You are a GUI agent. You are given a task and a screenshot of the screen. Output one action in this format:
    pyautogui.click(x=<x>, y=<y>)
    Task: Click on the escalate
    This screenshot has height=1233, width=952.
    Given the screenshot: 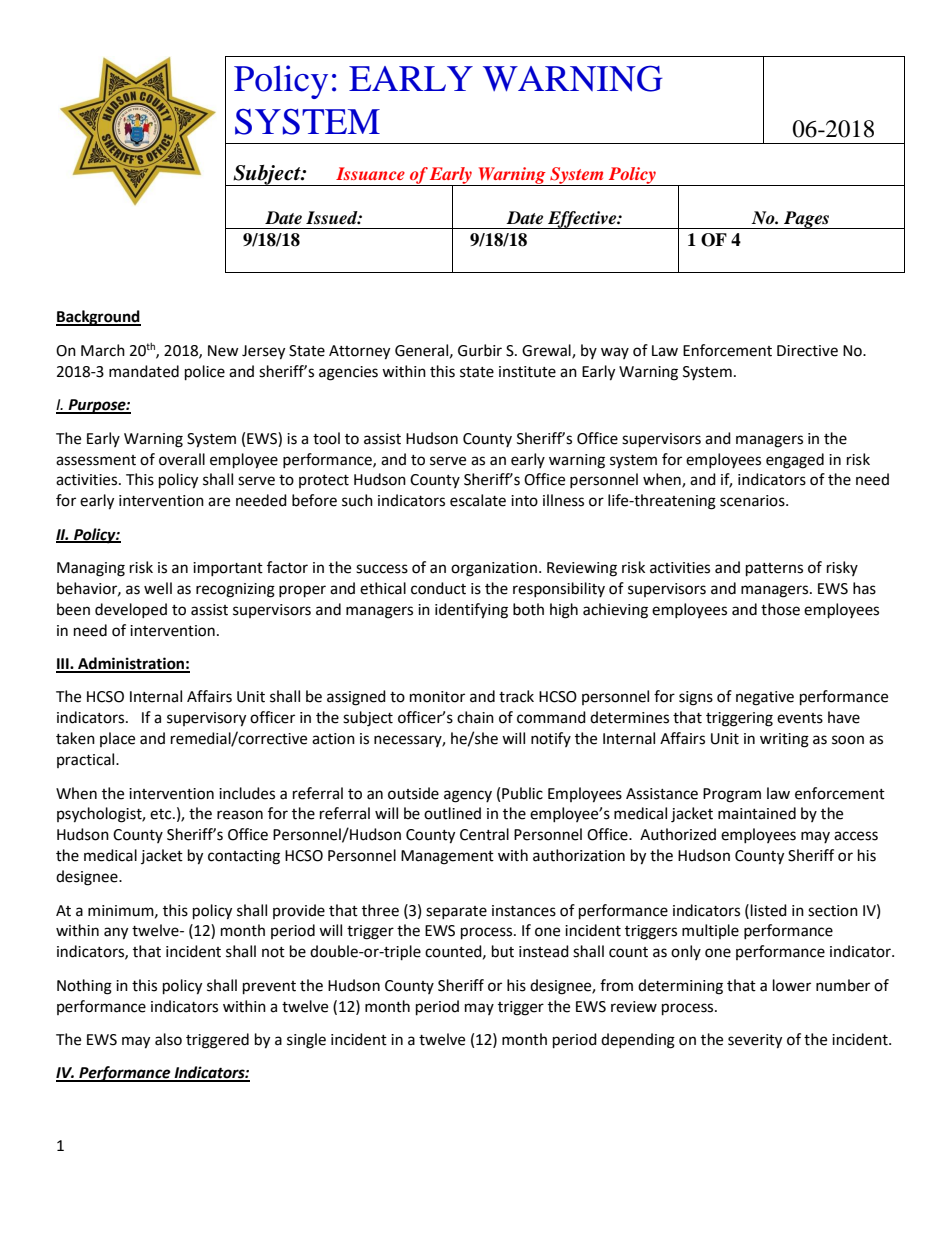 What is the action you would take?
    pyautogui.click(x=478, y=500)
